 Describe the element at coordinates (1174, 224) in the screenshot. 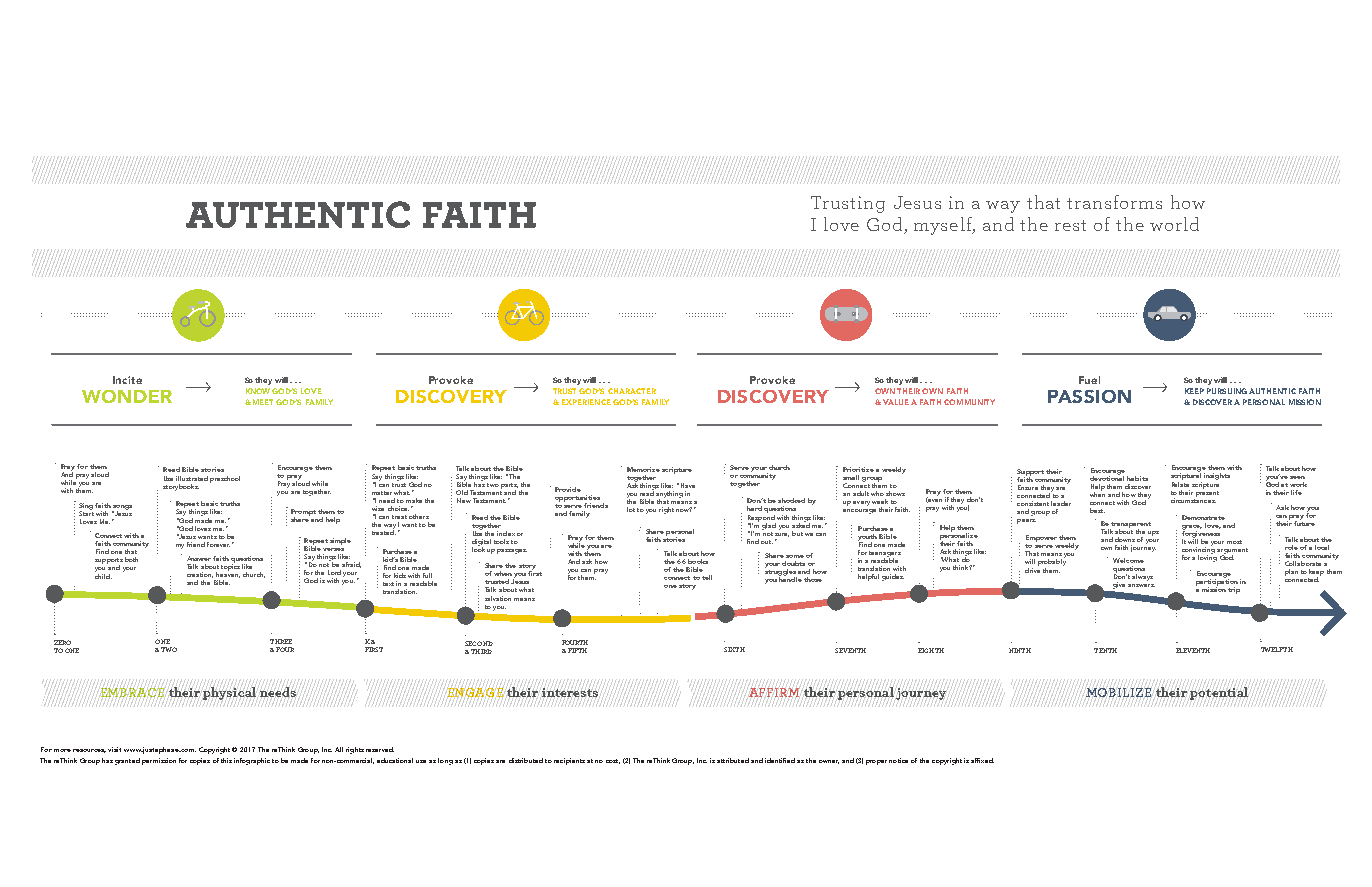

I see `world` at that location.
